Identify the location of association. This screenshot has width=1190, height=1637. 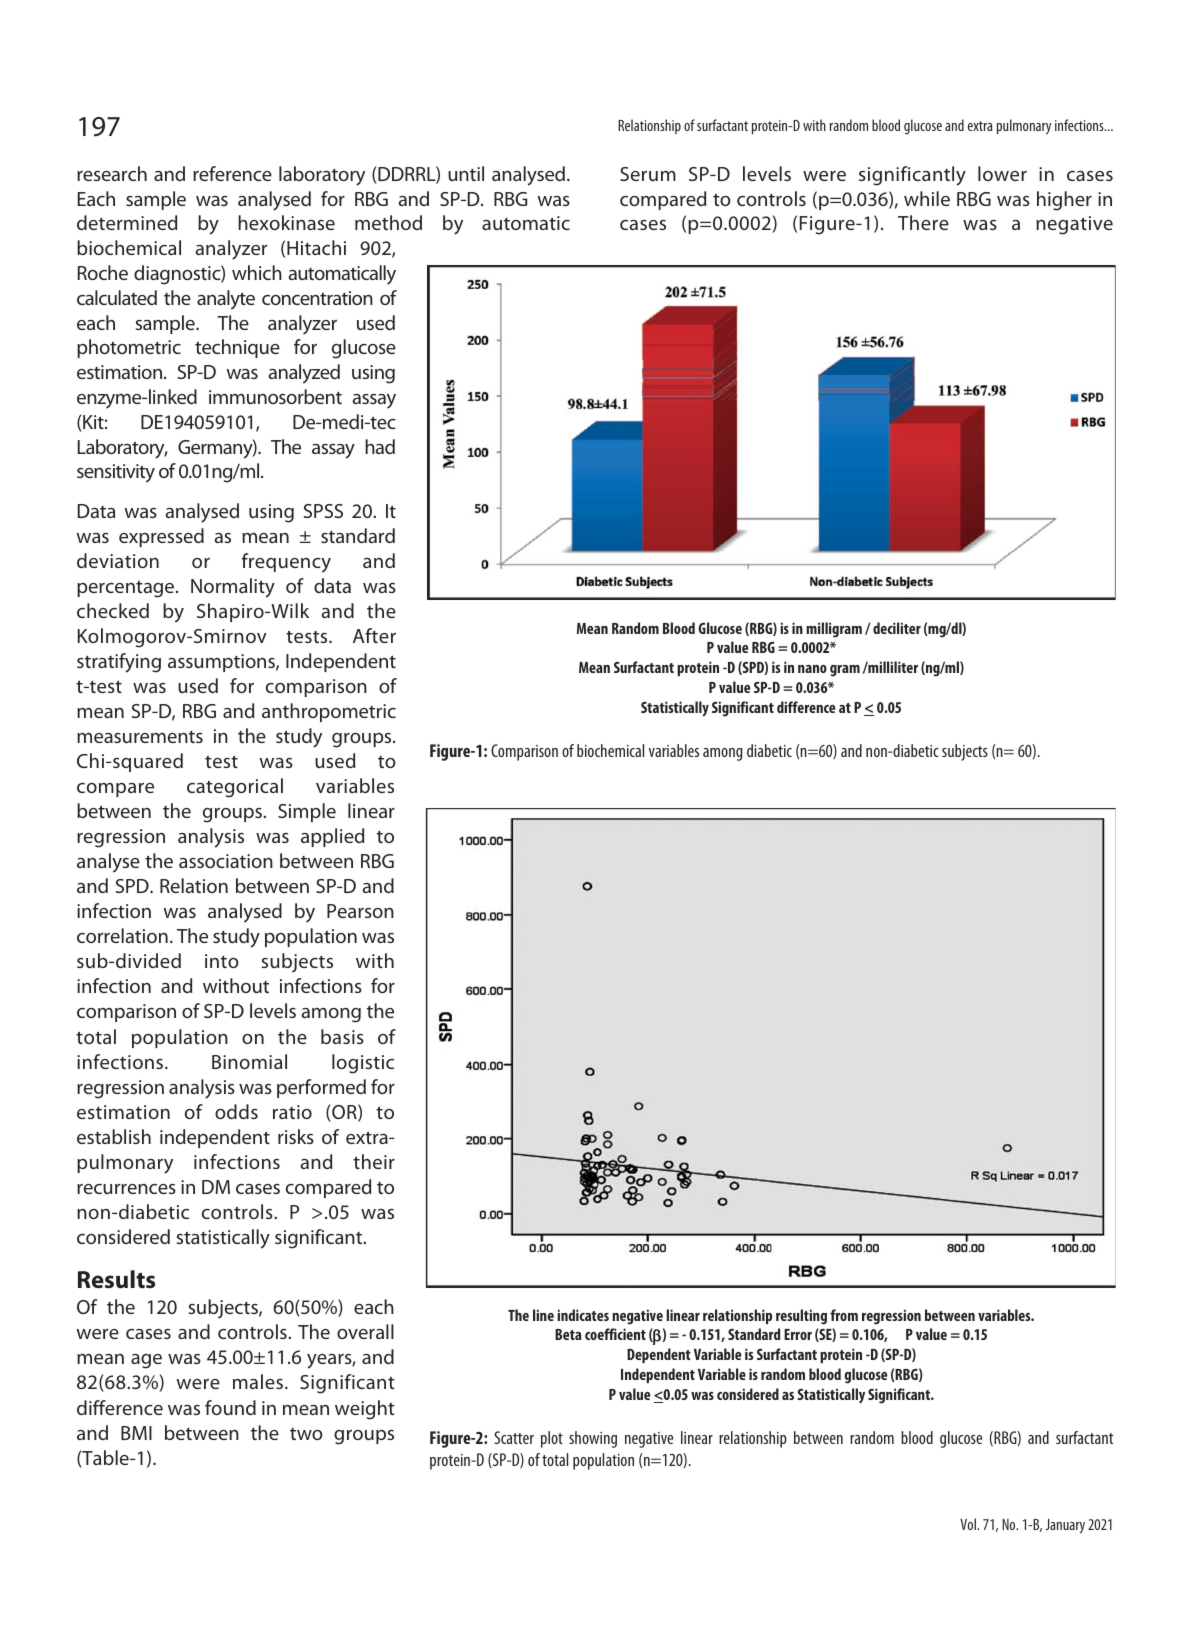
(226, 861).
